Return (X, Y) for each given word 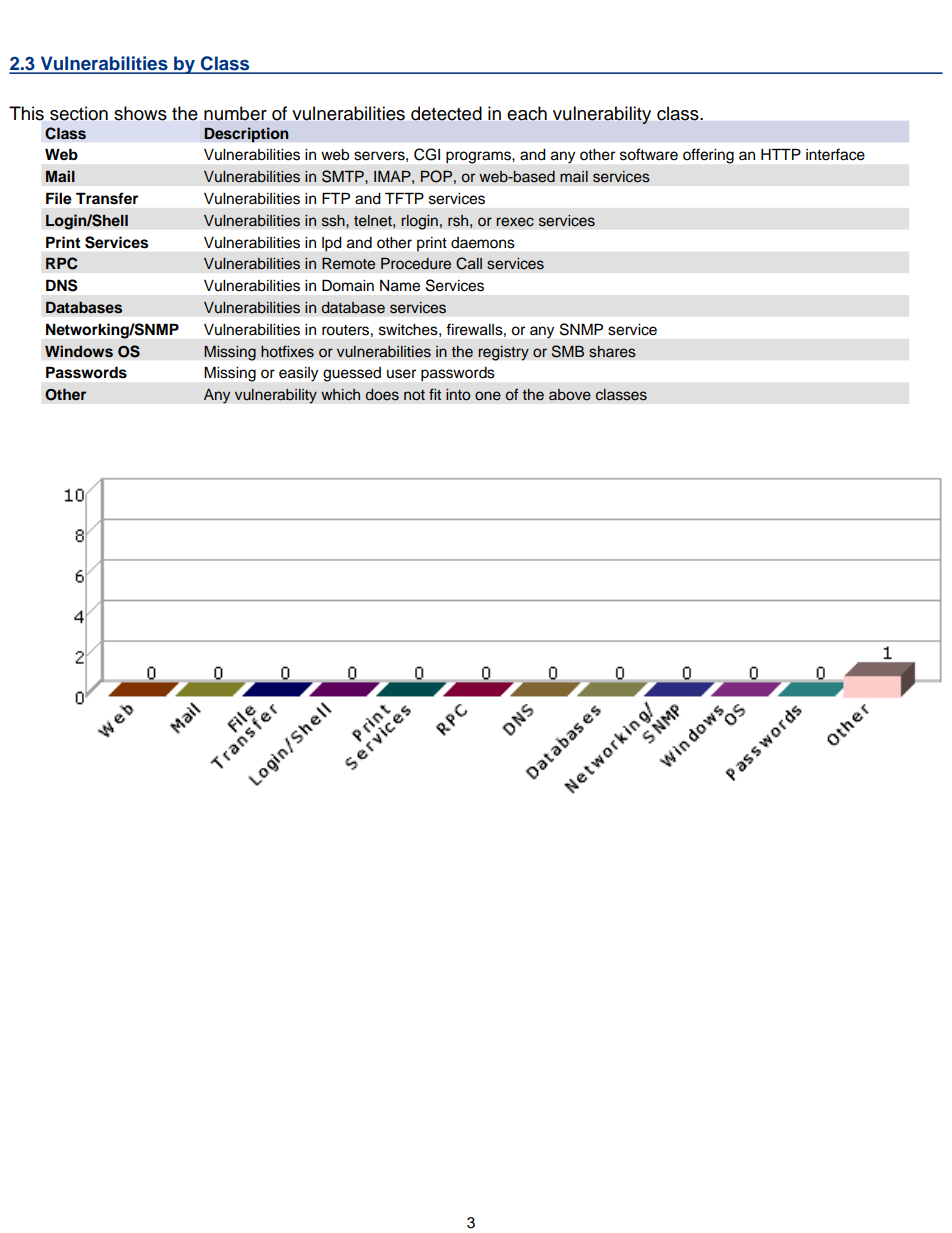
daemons (483, 243)
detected (446, 113)
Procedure (416, 264)
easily (298, 374)
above (570, 395)
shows (140, 113)
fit (435, 394)
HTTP (781, 154)
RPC (62, 263)
